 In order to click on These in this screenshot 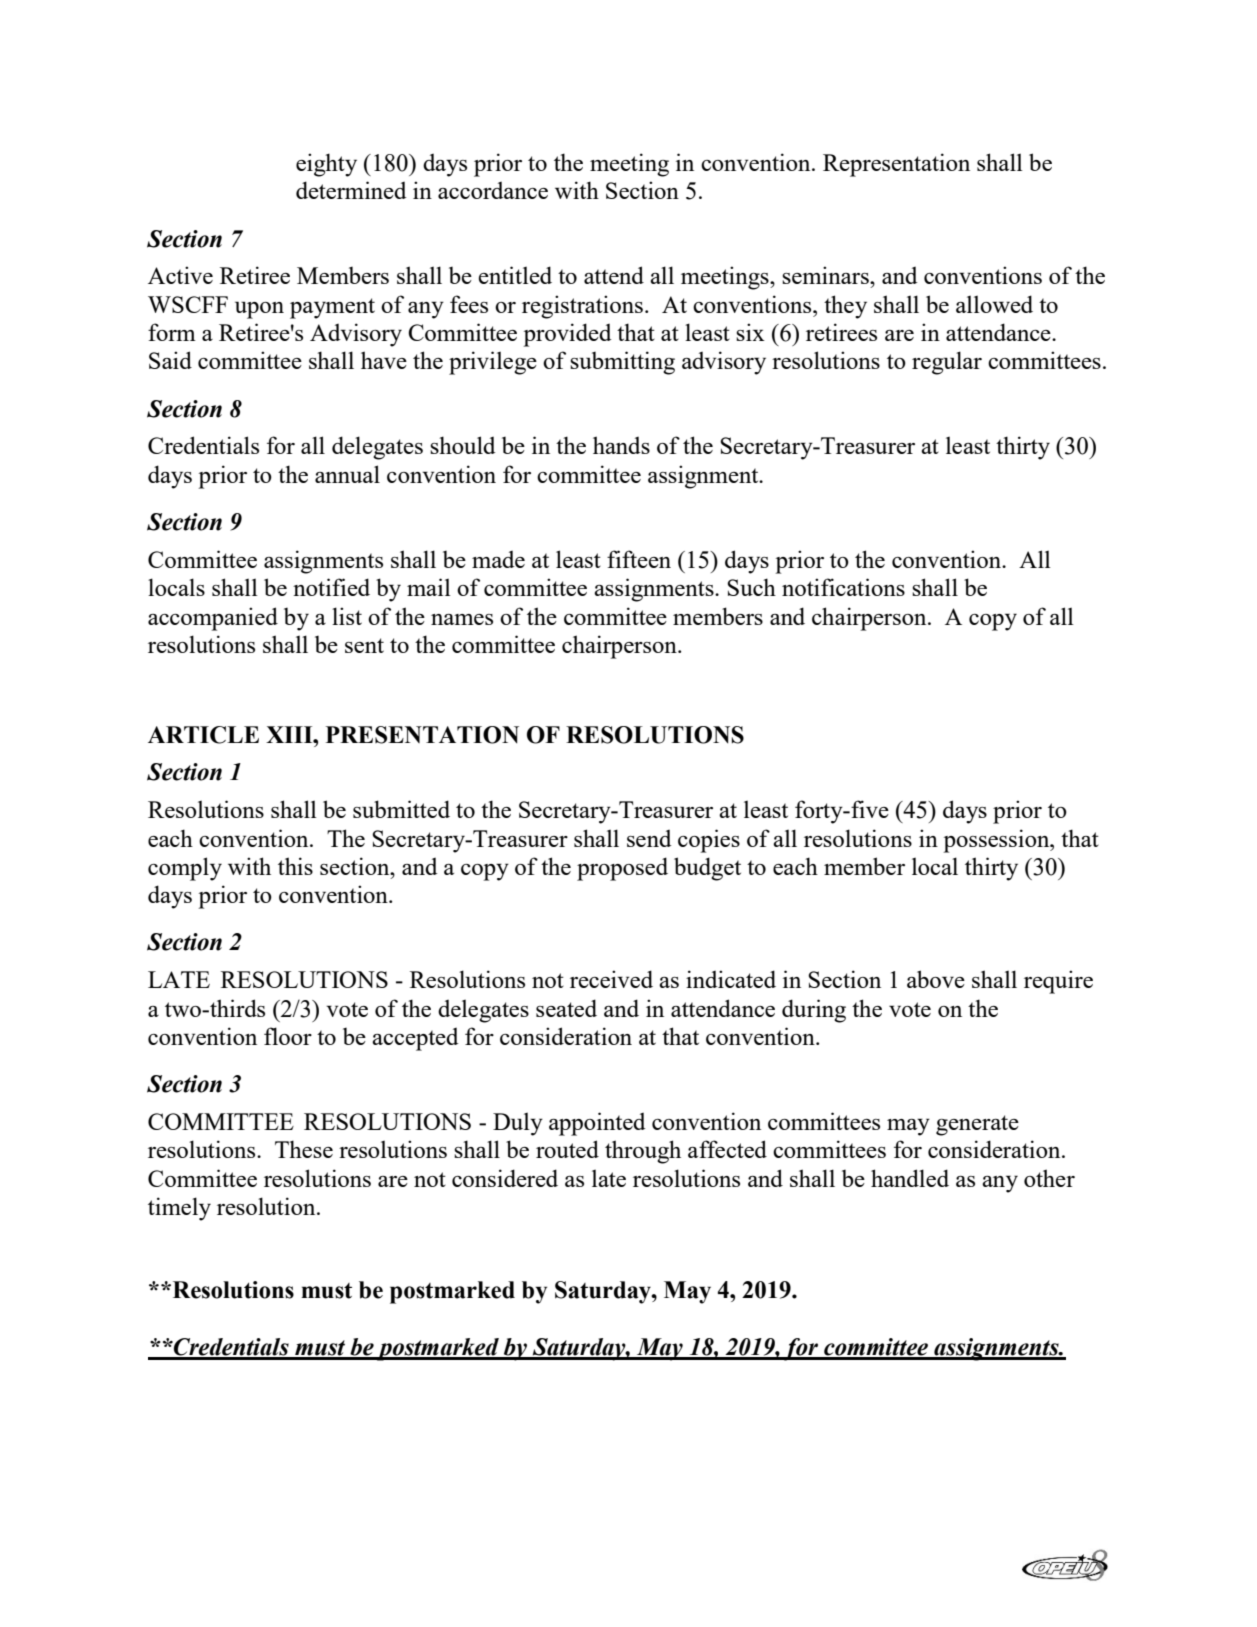, I will do `click(304, 1149)`.
